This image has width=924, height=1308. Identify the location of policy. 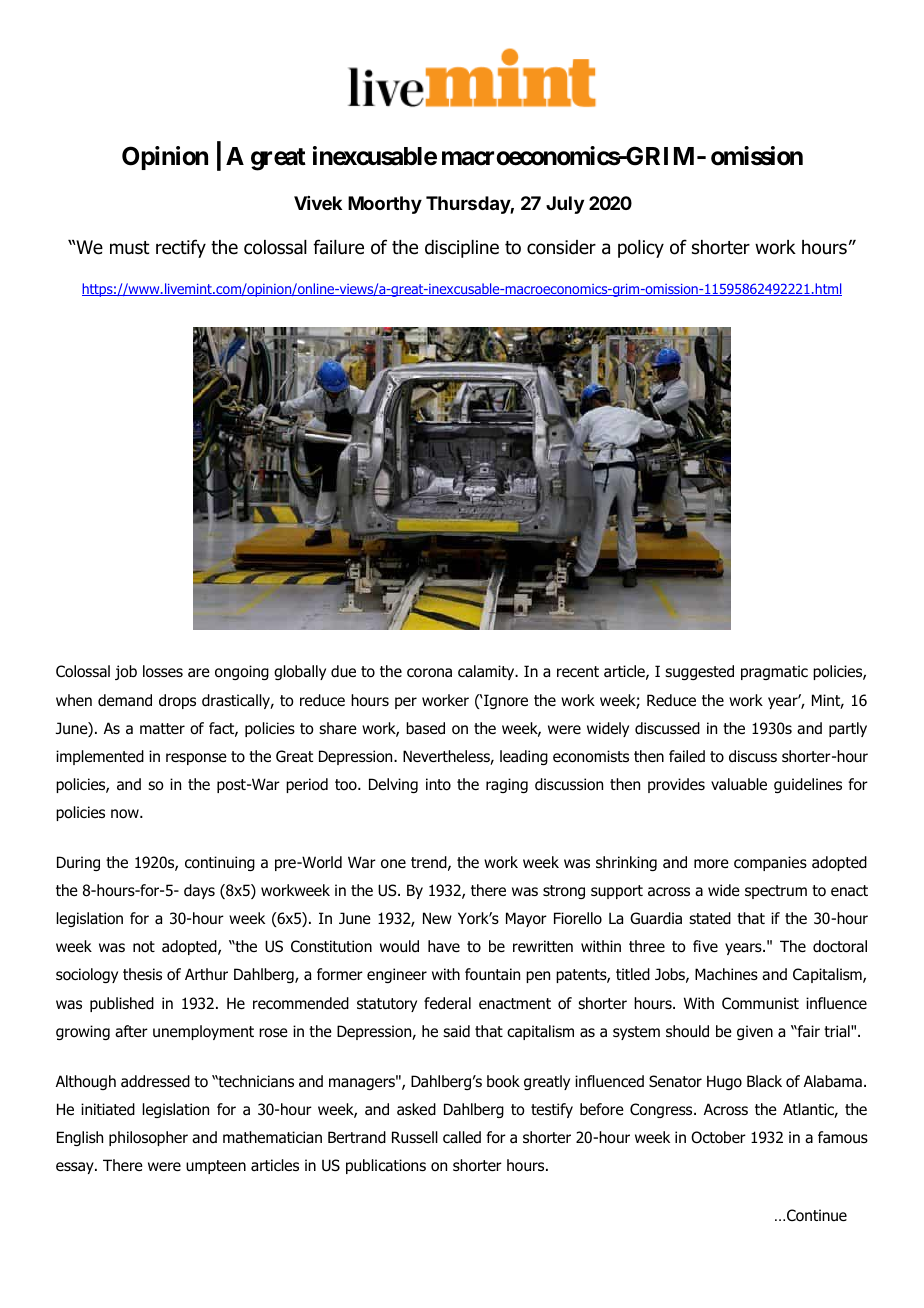
(641, 249).
